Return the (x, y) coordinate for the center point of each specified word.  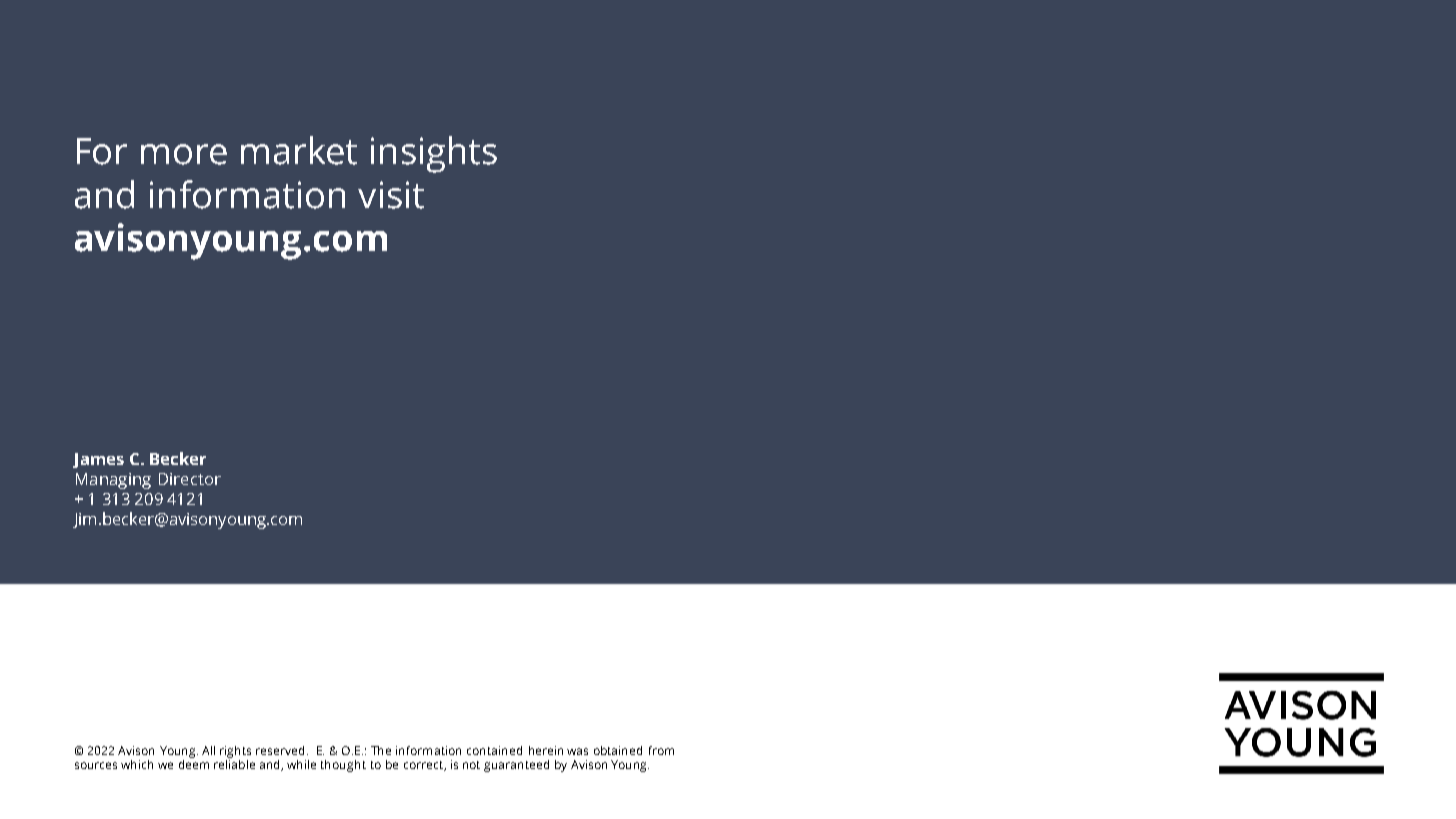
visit (391, 195)
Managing (113, 481)
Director (190, 479)
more (184, 154)
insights (434, 154)
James (98, 460)
